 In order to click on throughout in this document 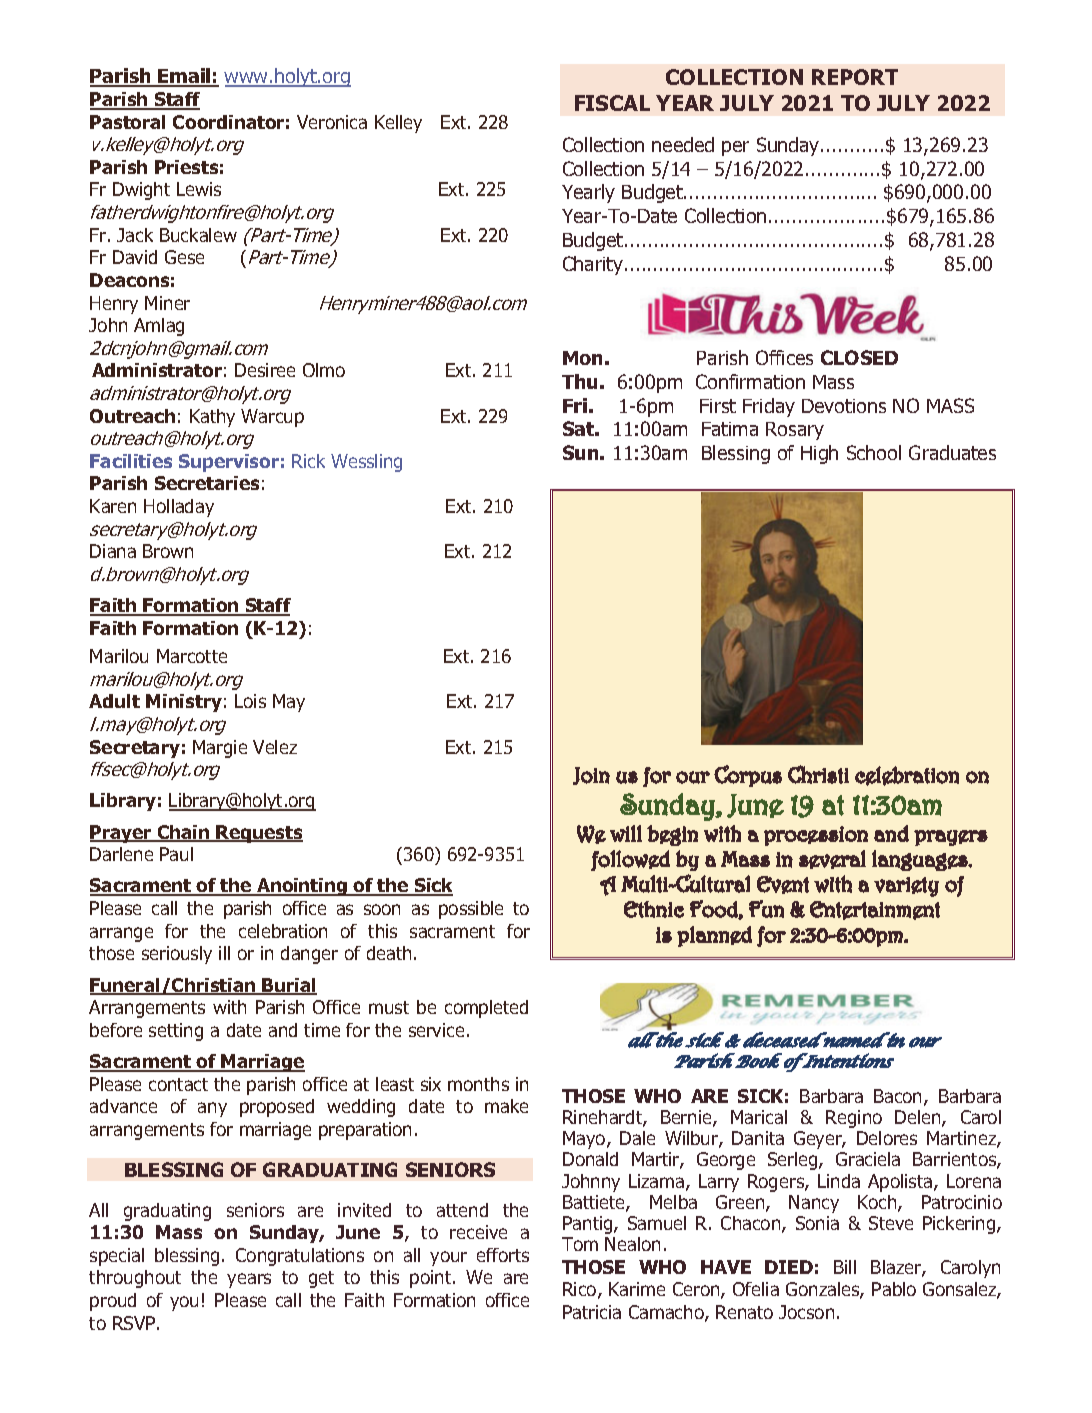, I will do `click(135, 1279)`.
